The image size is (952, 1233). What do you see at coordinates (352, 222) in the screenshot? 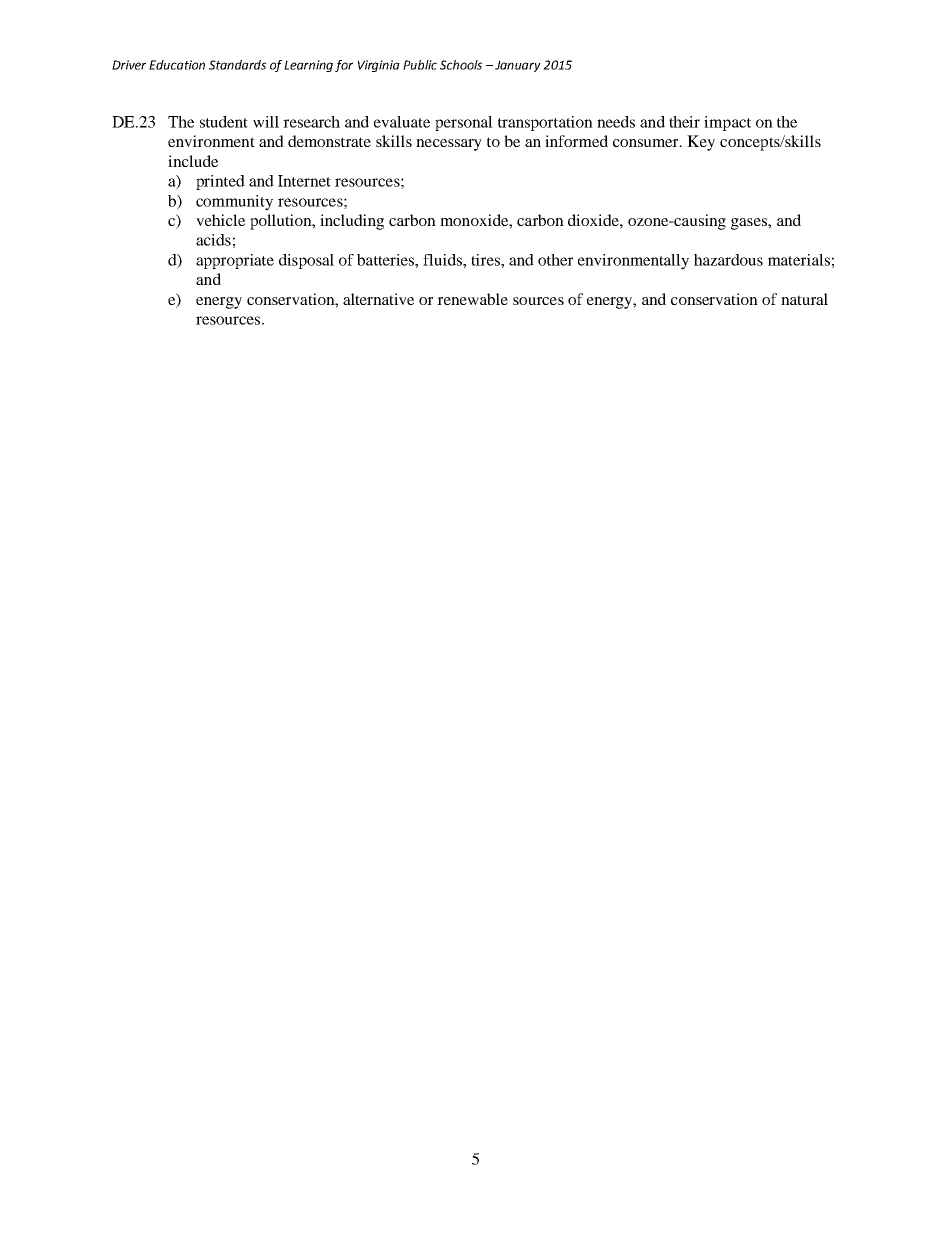
I see `including` at bounding box center [352, 222].
